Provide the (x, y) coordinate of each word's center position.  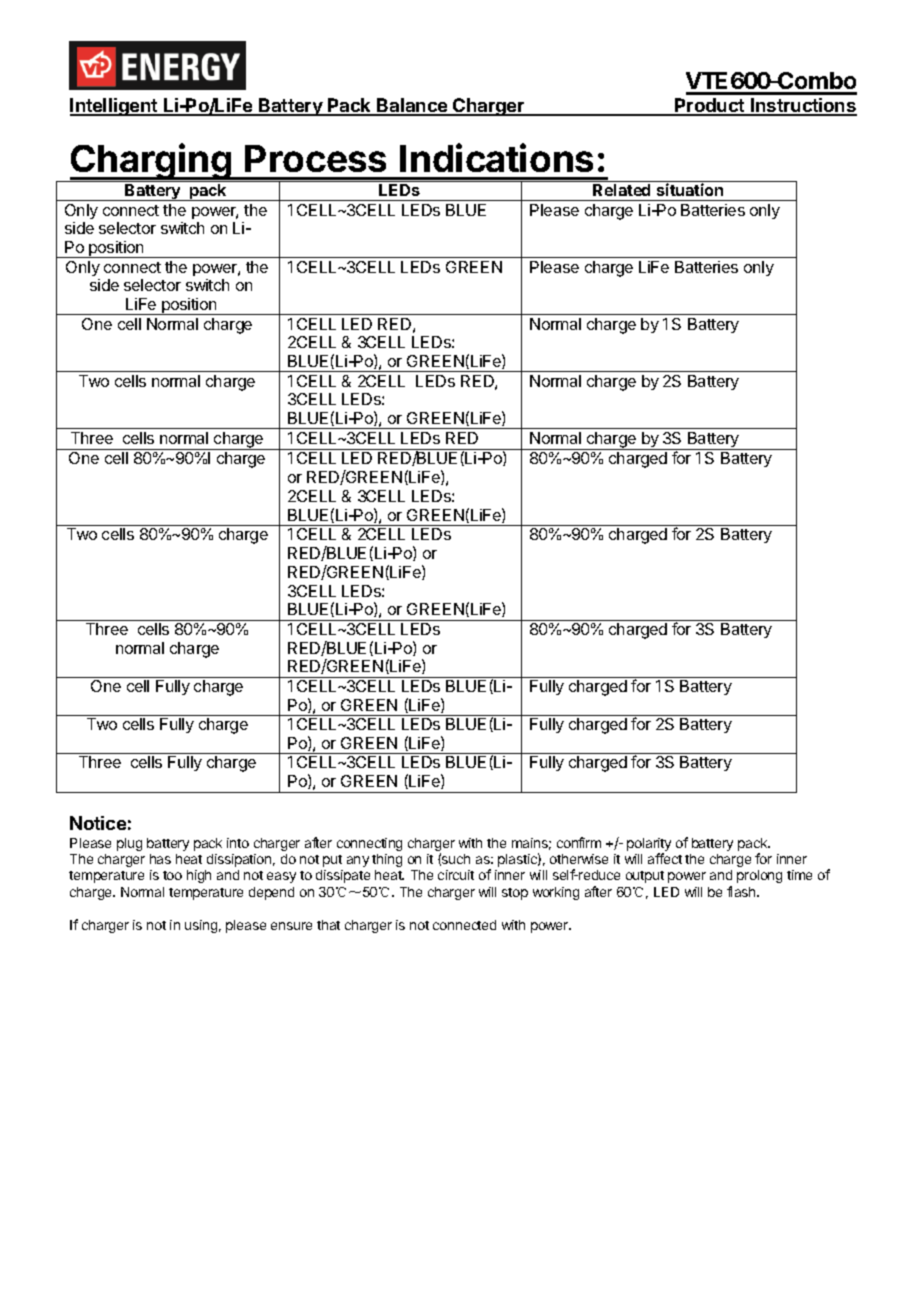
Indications (496, 157)
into (238, 843)
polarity (649, 846)
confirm (579, 842)
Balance (412, 106)
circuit (456, 875)
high (199, 876)
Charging (151, 162)
